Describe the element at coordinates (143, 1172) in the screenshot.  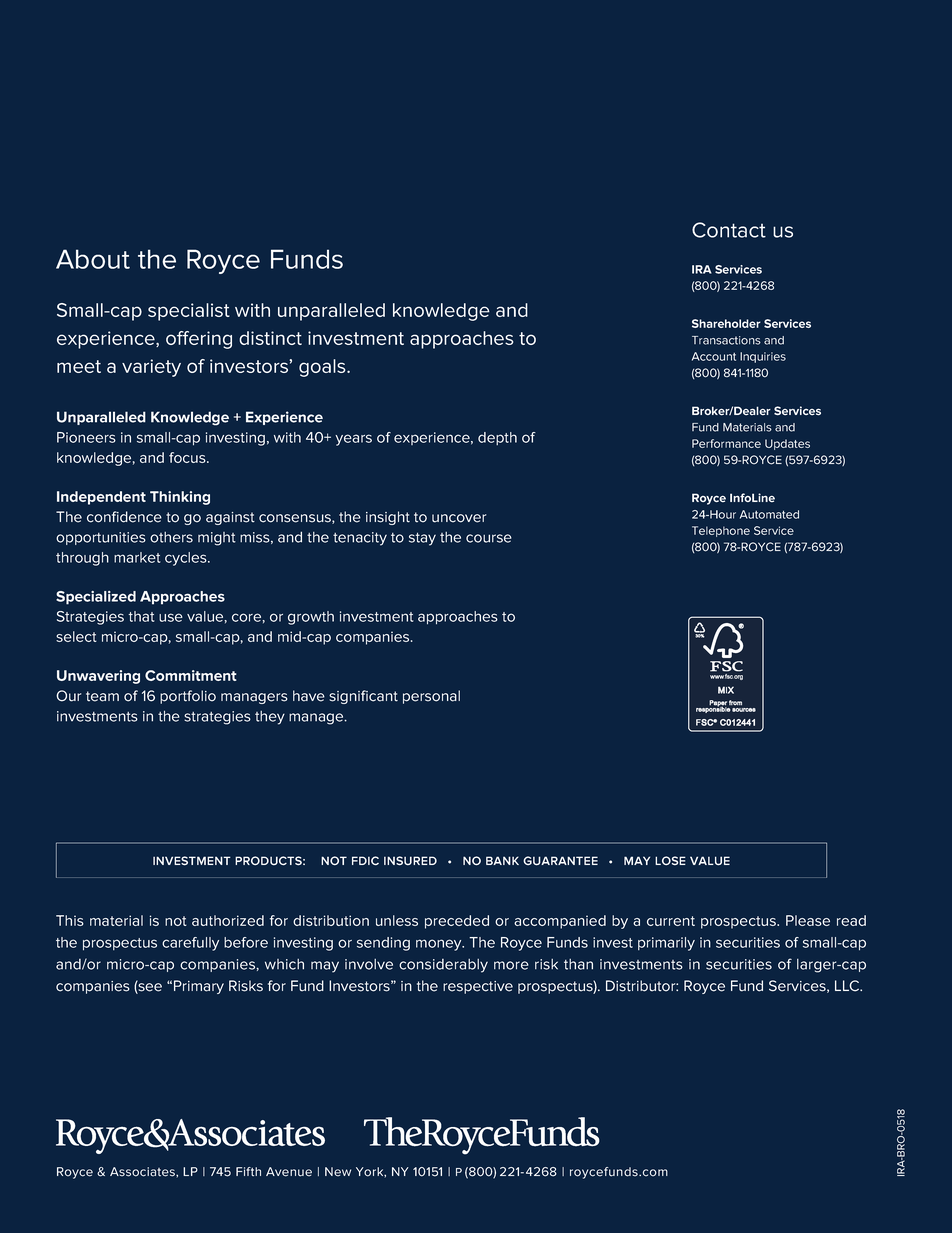
I see `Associates` at that location.
